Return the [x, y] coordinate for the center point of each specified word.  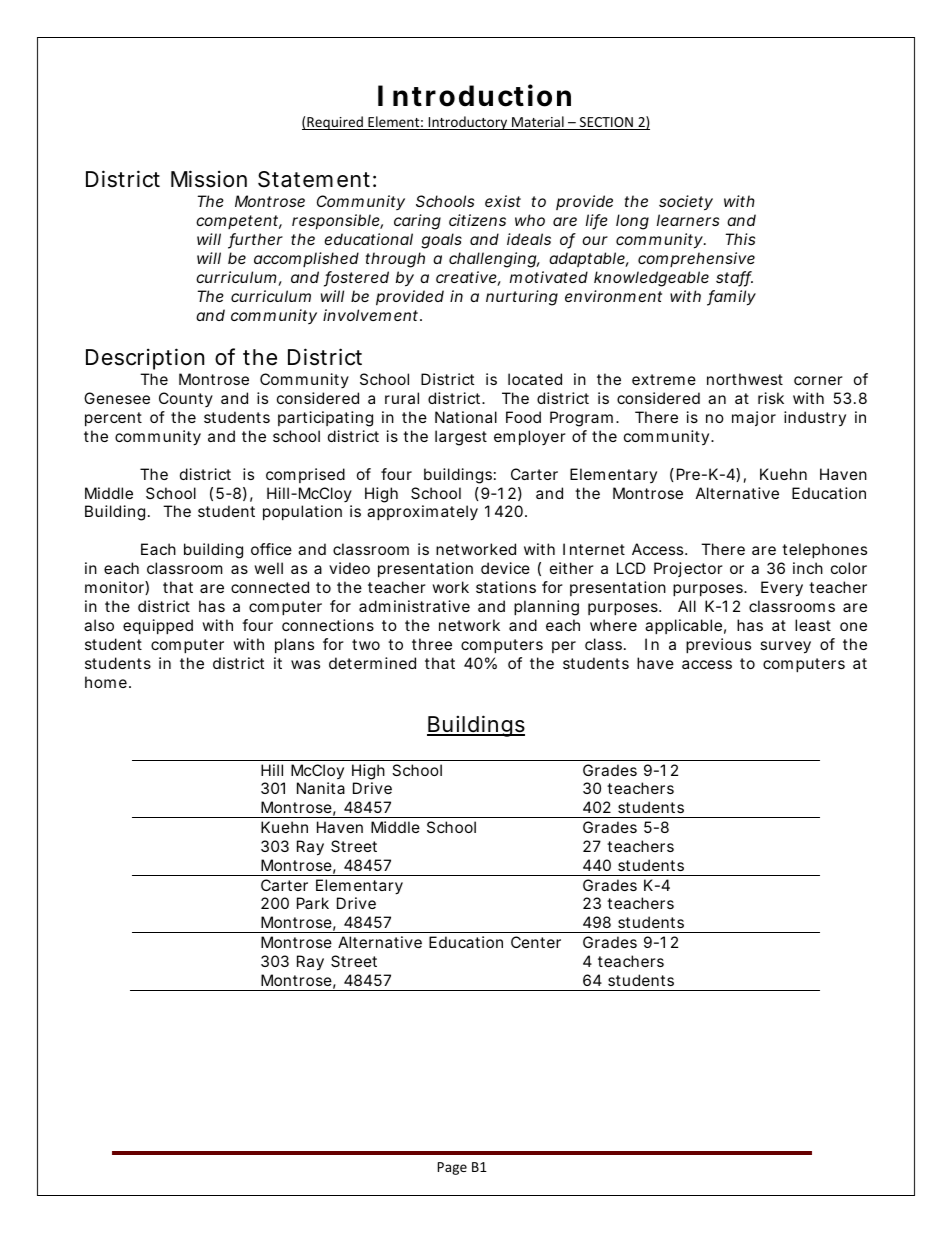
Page [452, 1168]
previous [718, 645]
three [432, 644]
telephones [824, 550]
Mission [209, 179]
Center [536, 942]
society [686, 203]
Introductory [468, 123]
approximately [422, 513]
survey [785, 647]
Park [313, 903]
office [271, 549]
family [731, 298]
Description [145, 359]
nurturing [522, 298]
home [106, 682]
